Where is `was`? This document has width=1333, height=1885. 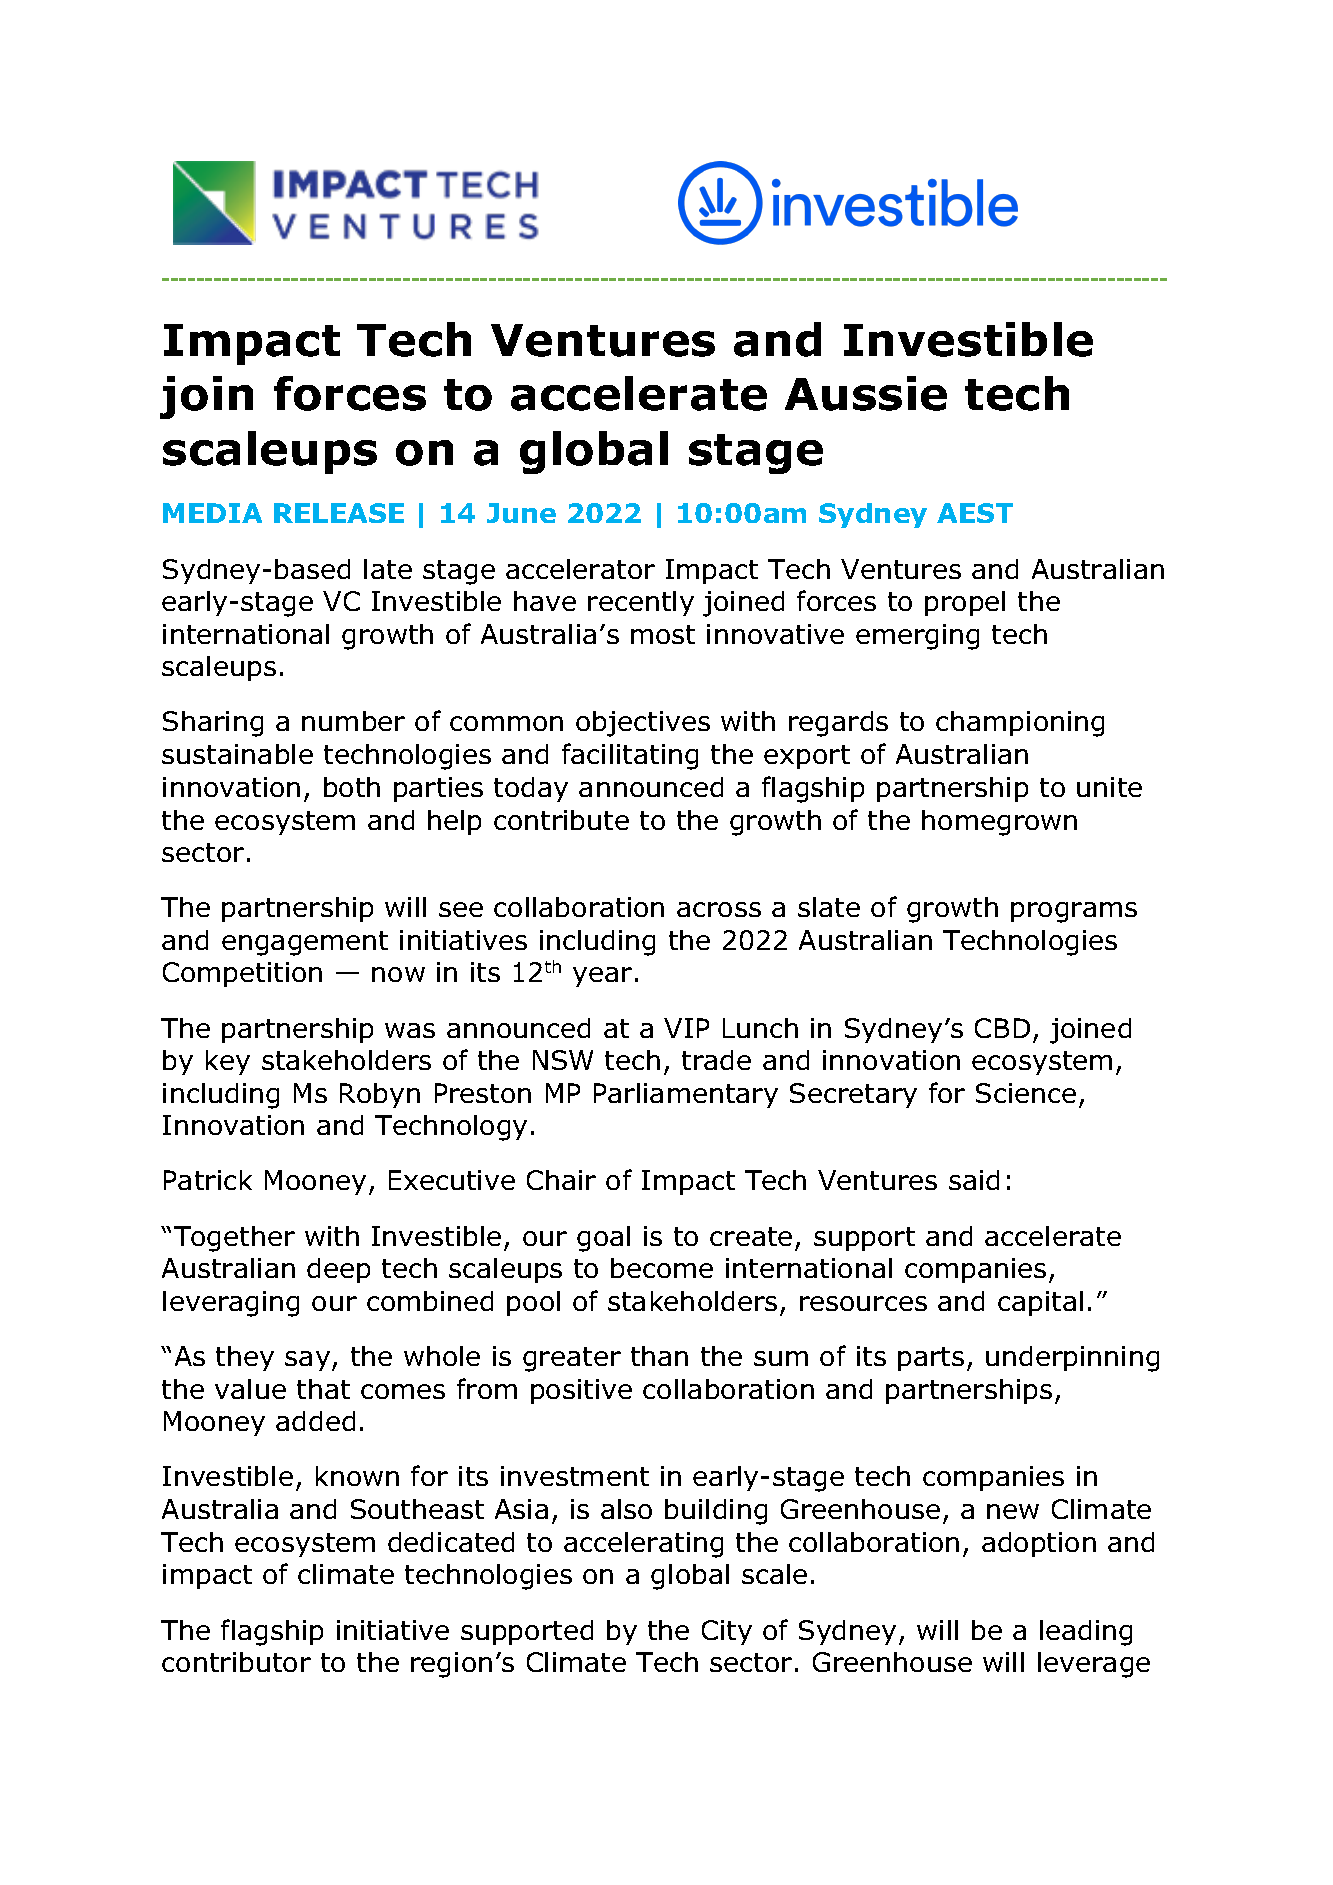 was is located at coordinates (410, 1030).
